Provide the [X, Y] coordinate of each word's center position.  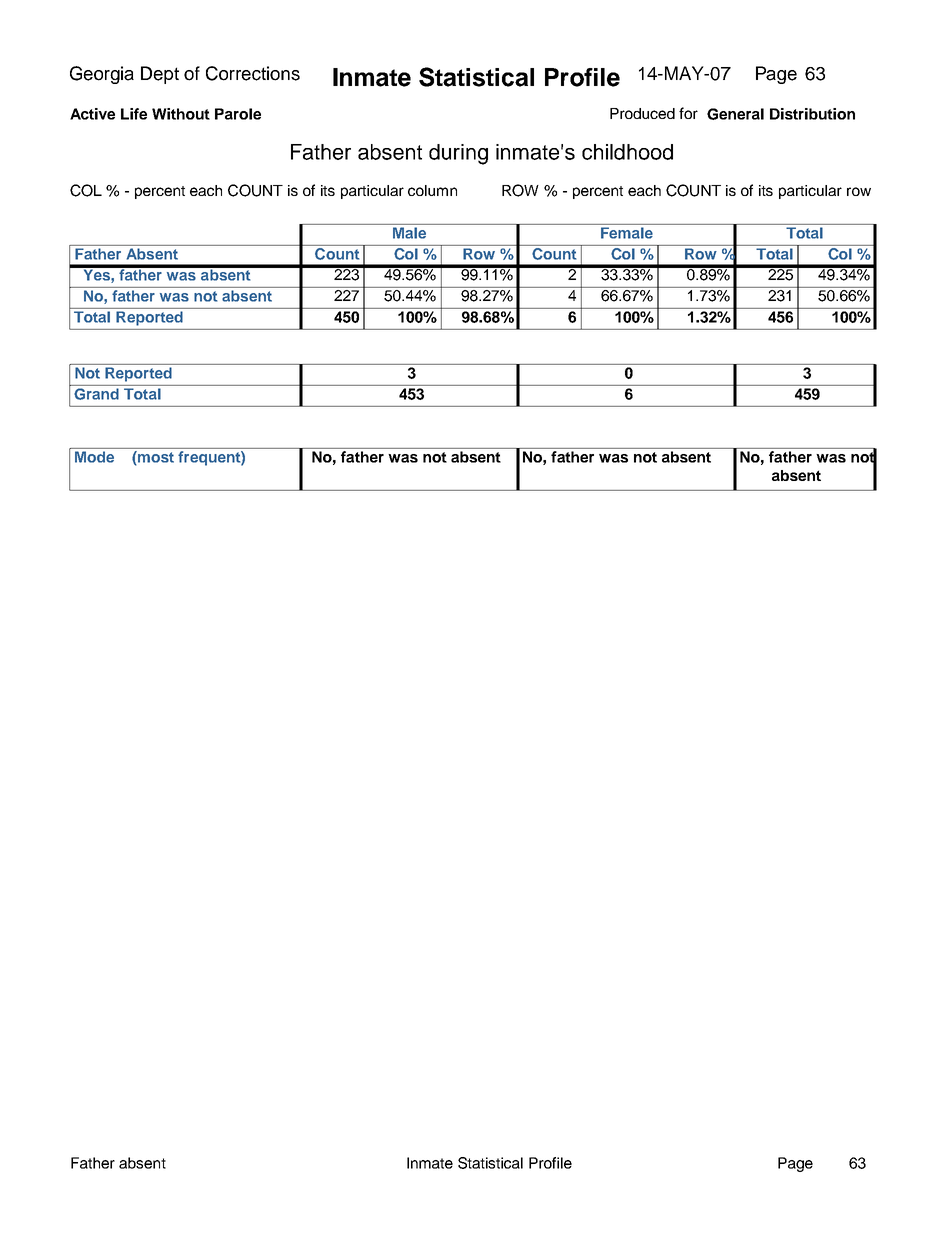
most [155, 457]
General [735, 114]
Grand [96, 394]
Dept [160, 75]
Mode [94, 457]
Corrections [253, 73]
